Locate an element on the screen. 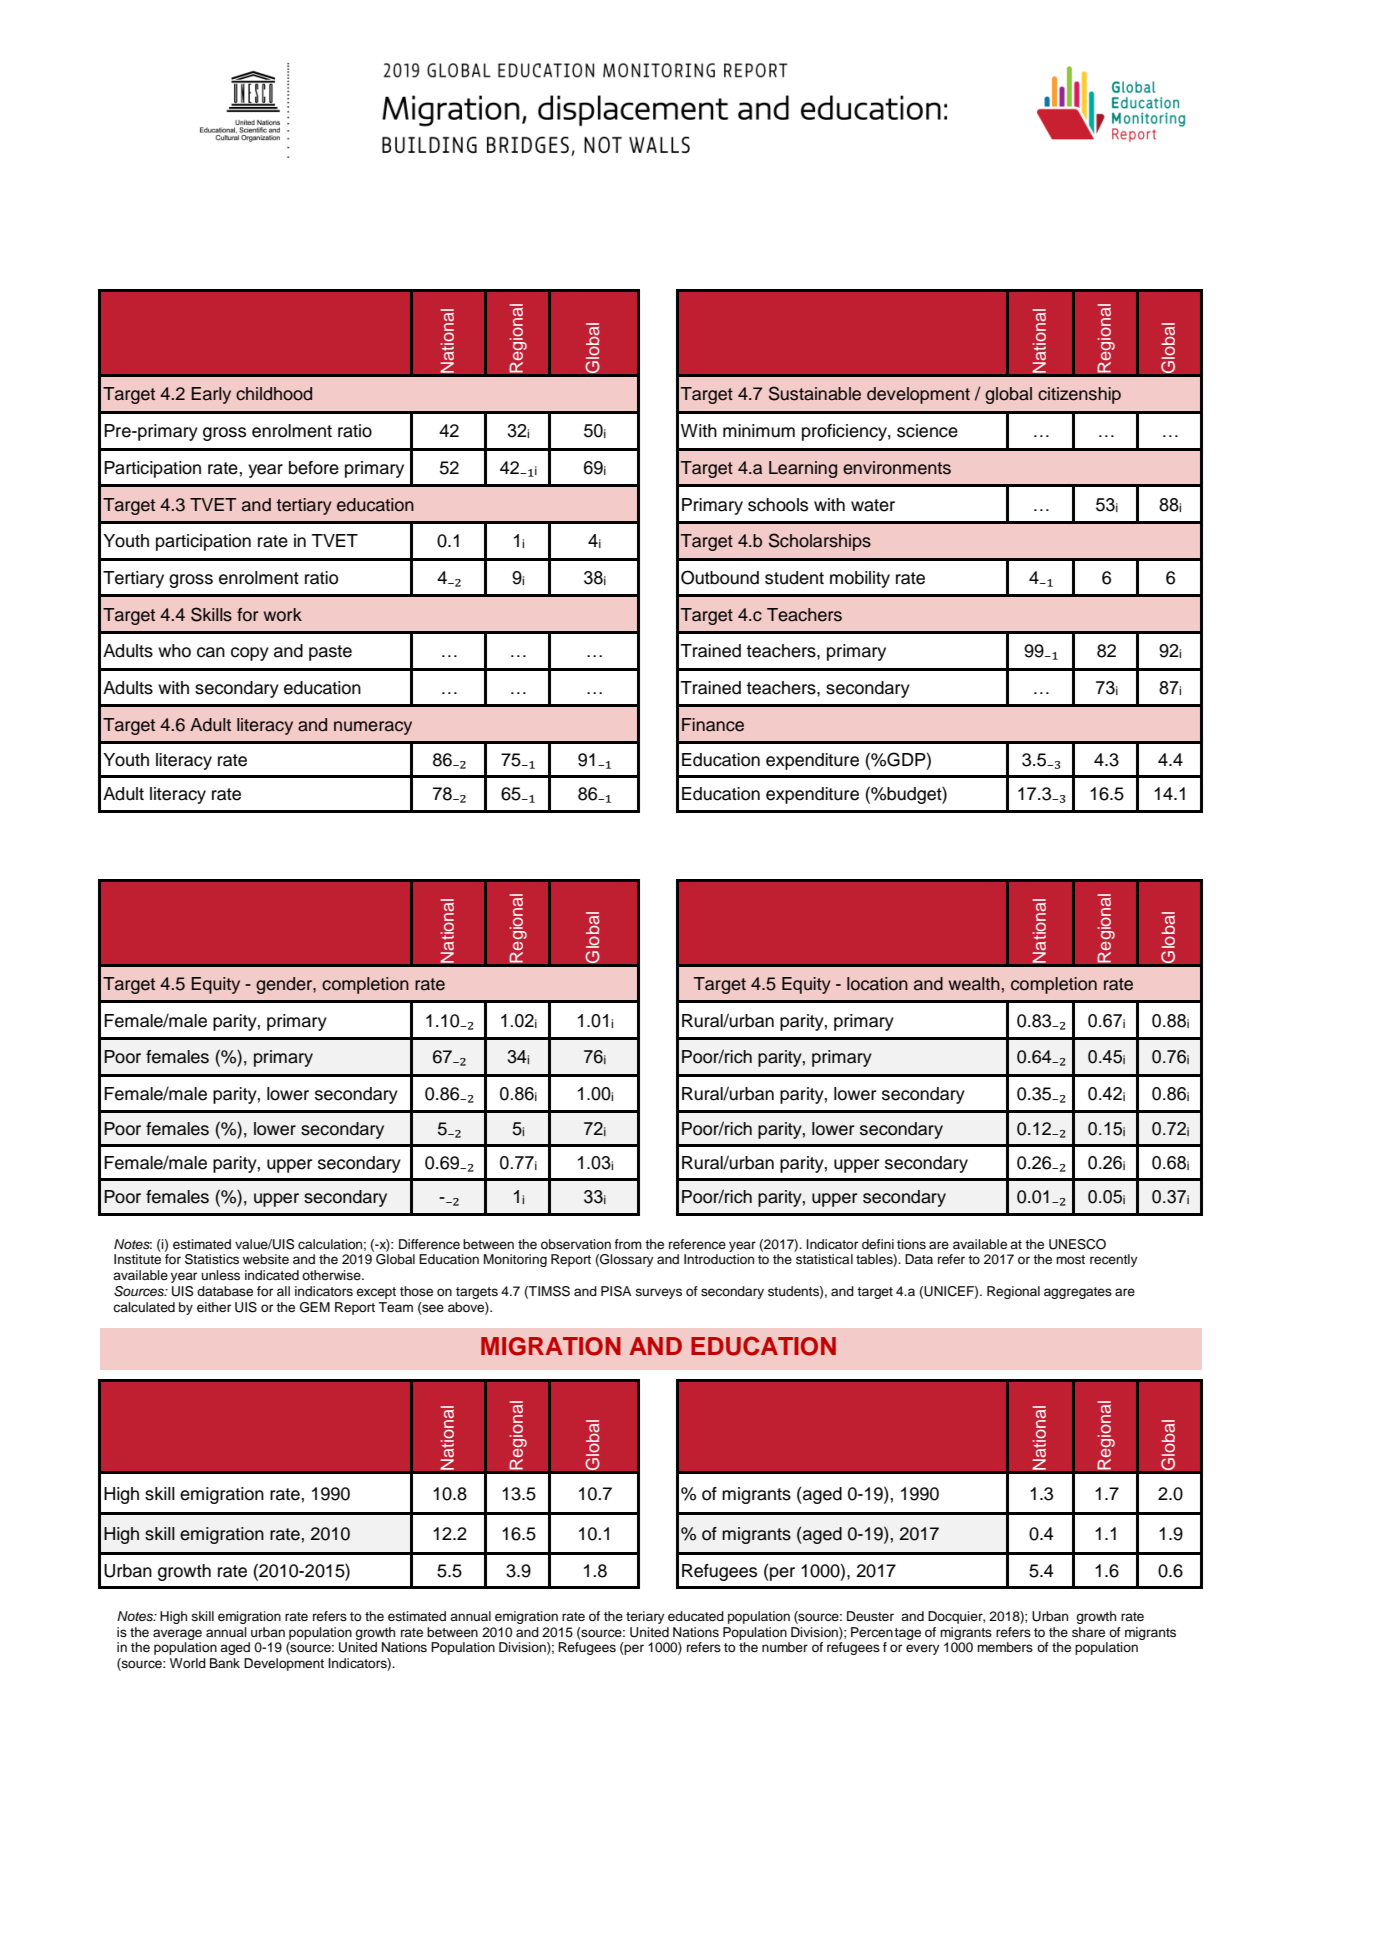 The width and height of the screenshot is (1378, 1949). location is located at coordinates (877, 984).
